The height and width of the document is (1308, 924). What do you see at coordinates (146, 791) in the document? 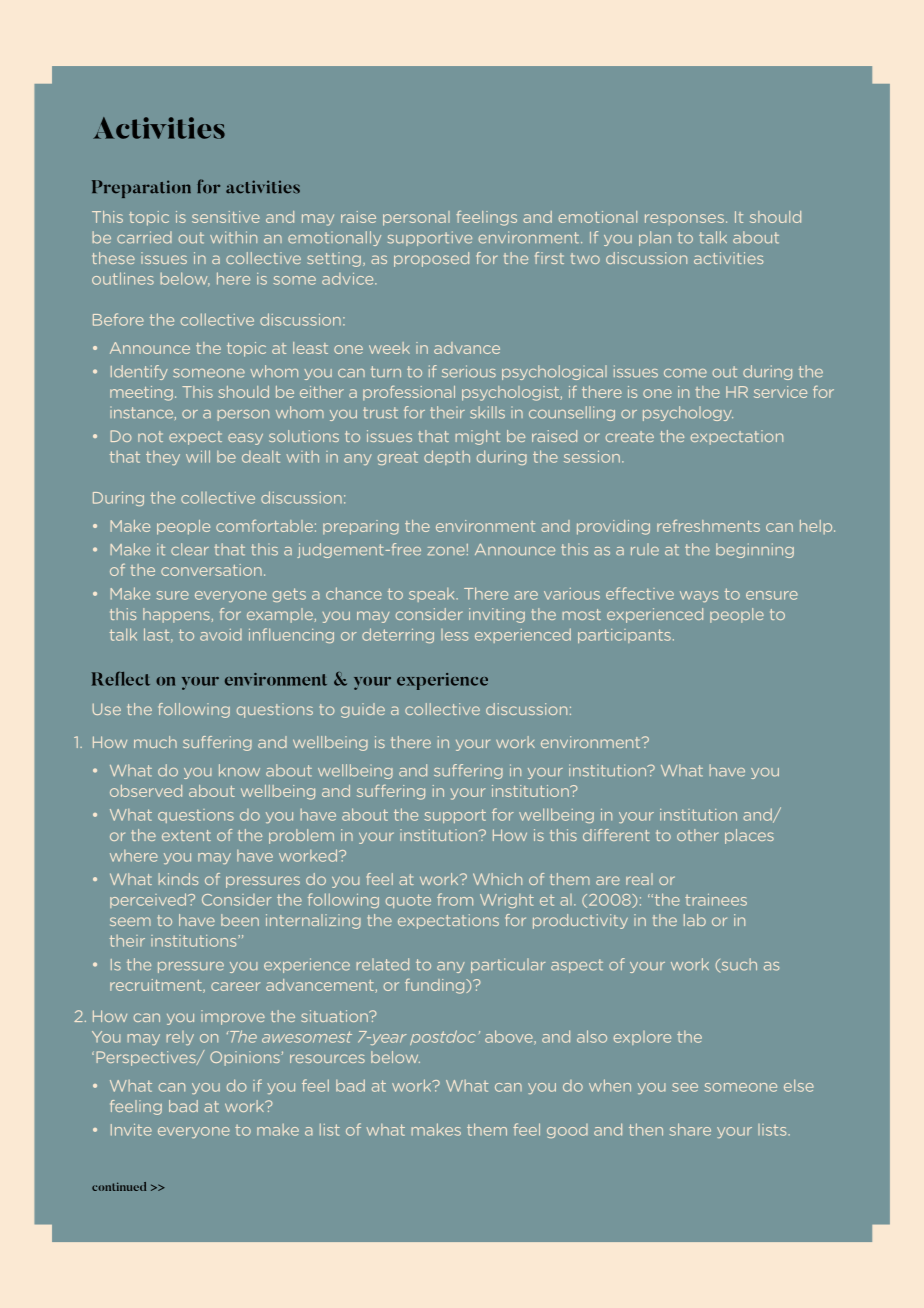
I see `observed` at bounding box center [146, 791].
